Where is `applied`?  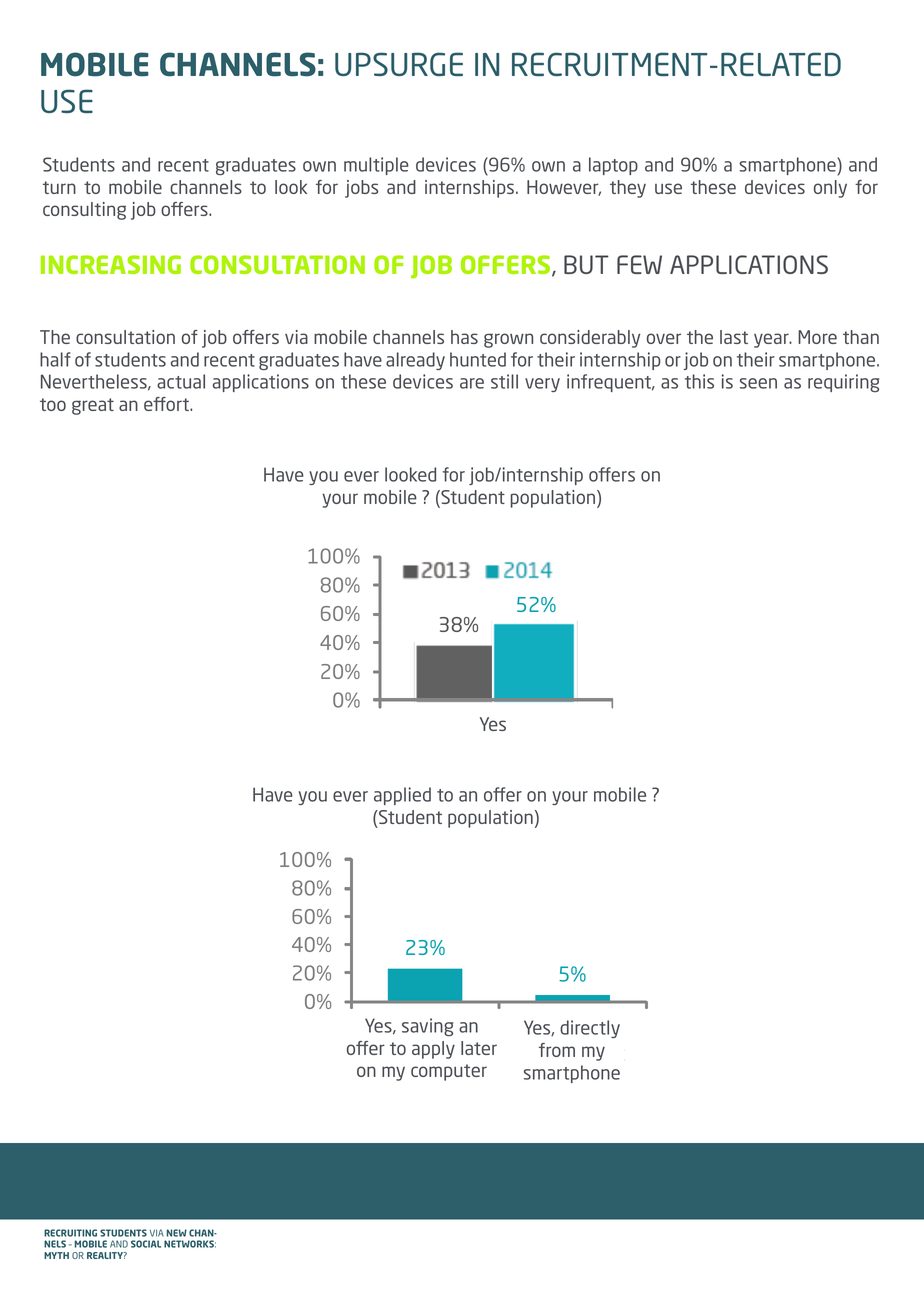
applied is located at coordinates (402, 796).
